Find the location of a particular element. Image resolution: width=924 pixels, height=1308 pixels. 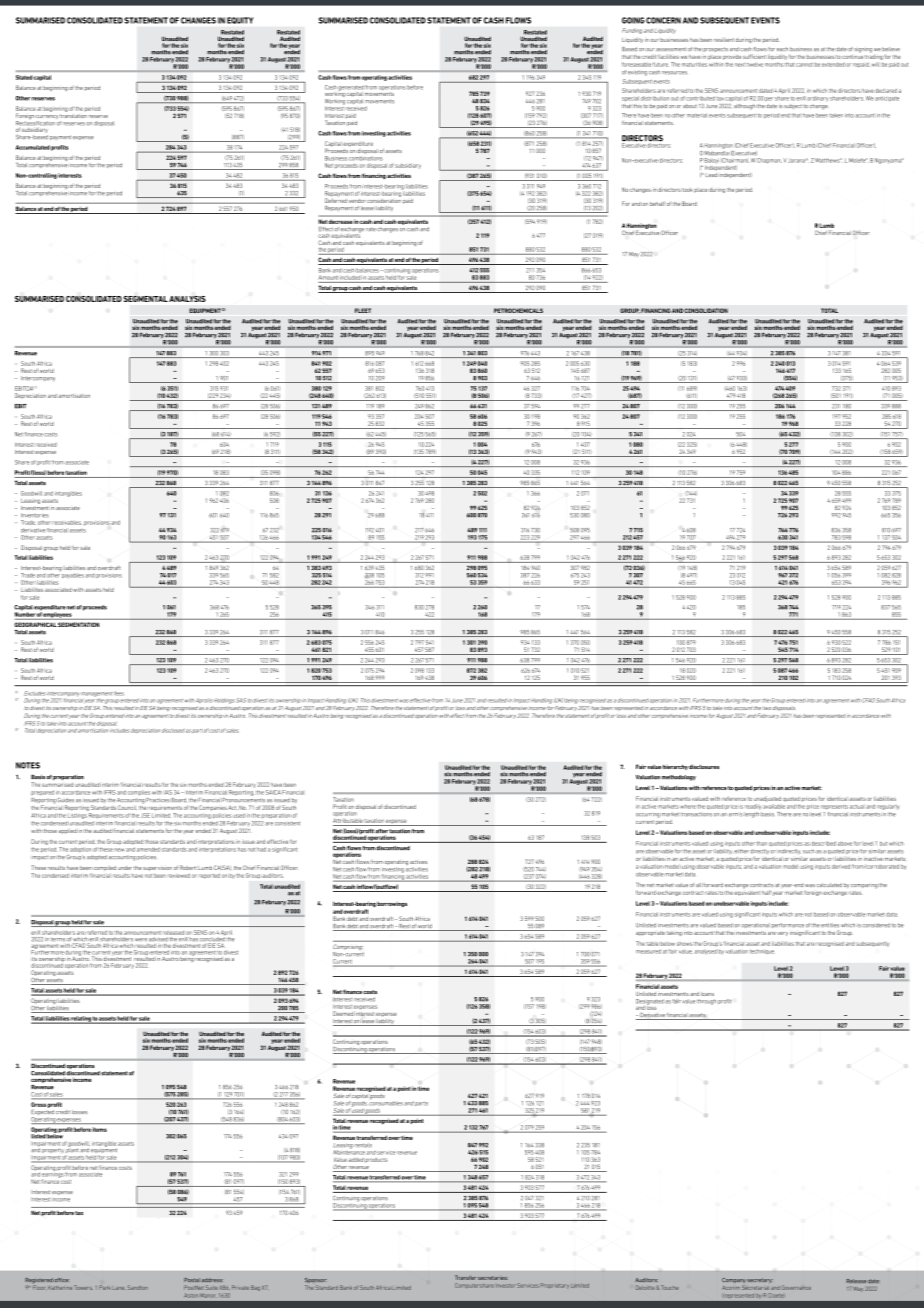

were is located at coordinates (141, 940).
